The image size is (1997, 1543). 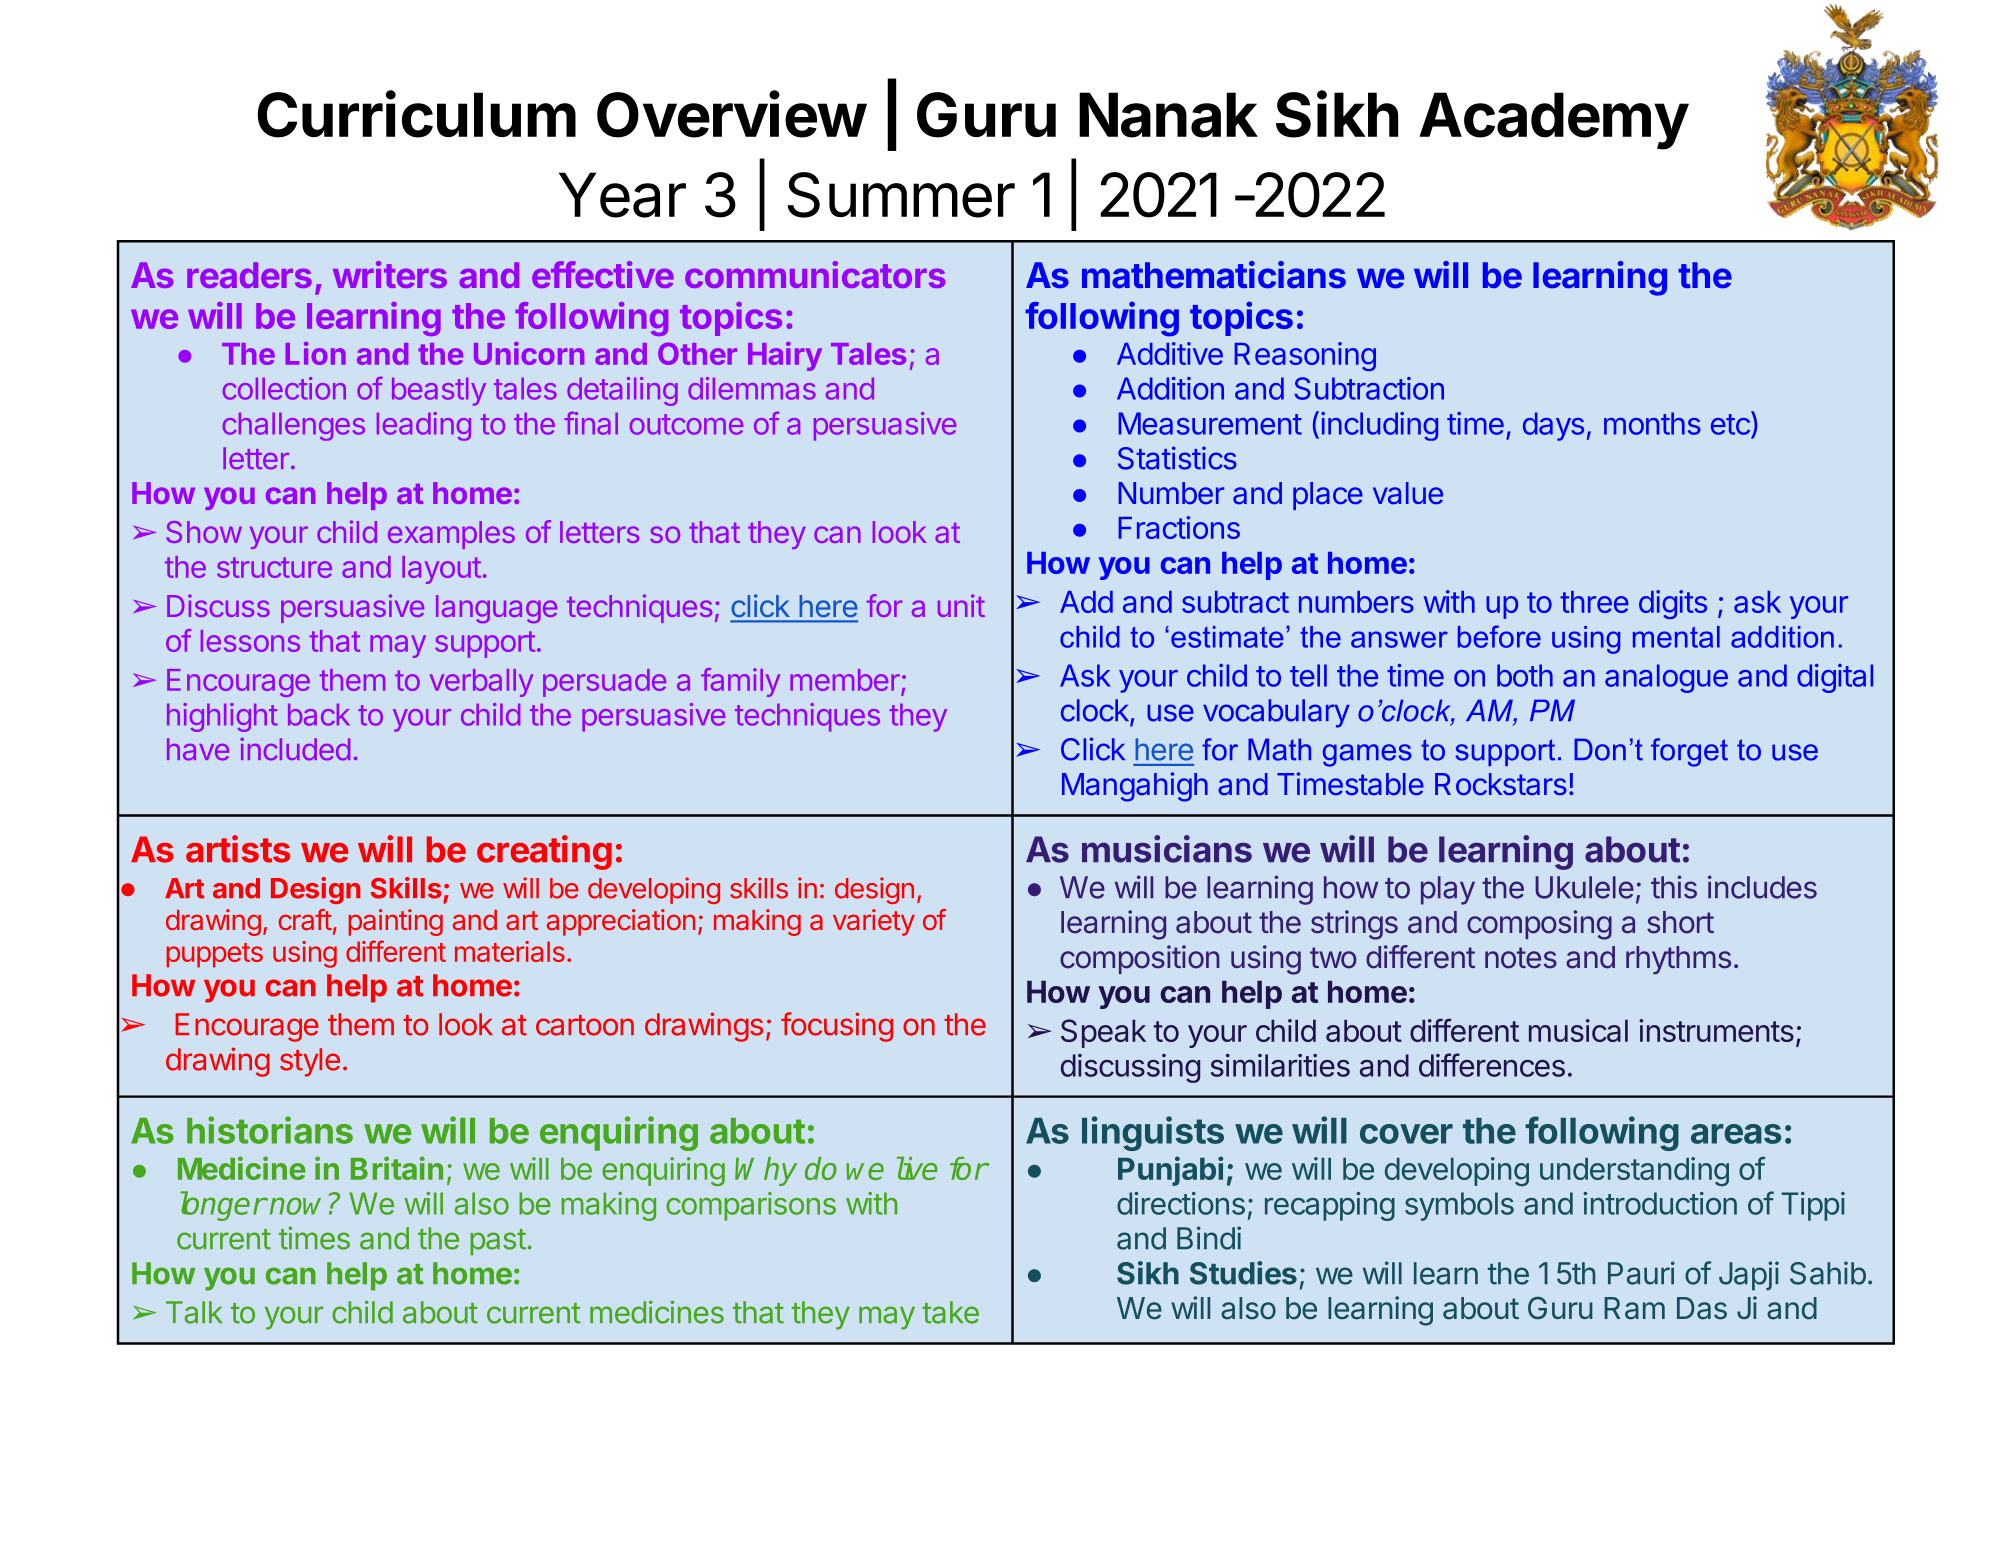 What do you see at coordinates (1103, 1033) in the image?
I see `Speak` at bounding box center [1103, 1033].
